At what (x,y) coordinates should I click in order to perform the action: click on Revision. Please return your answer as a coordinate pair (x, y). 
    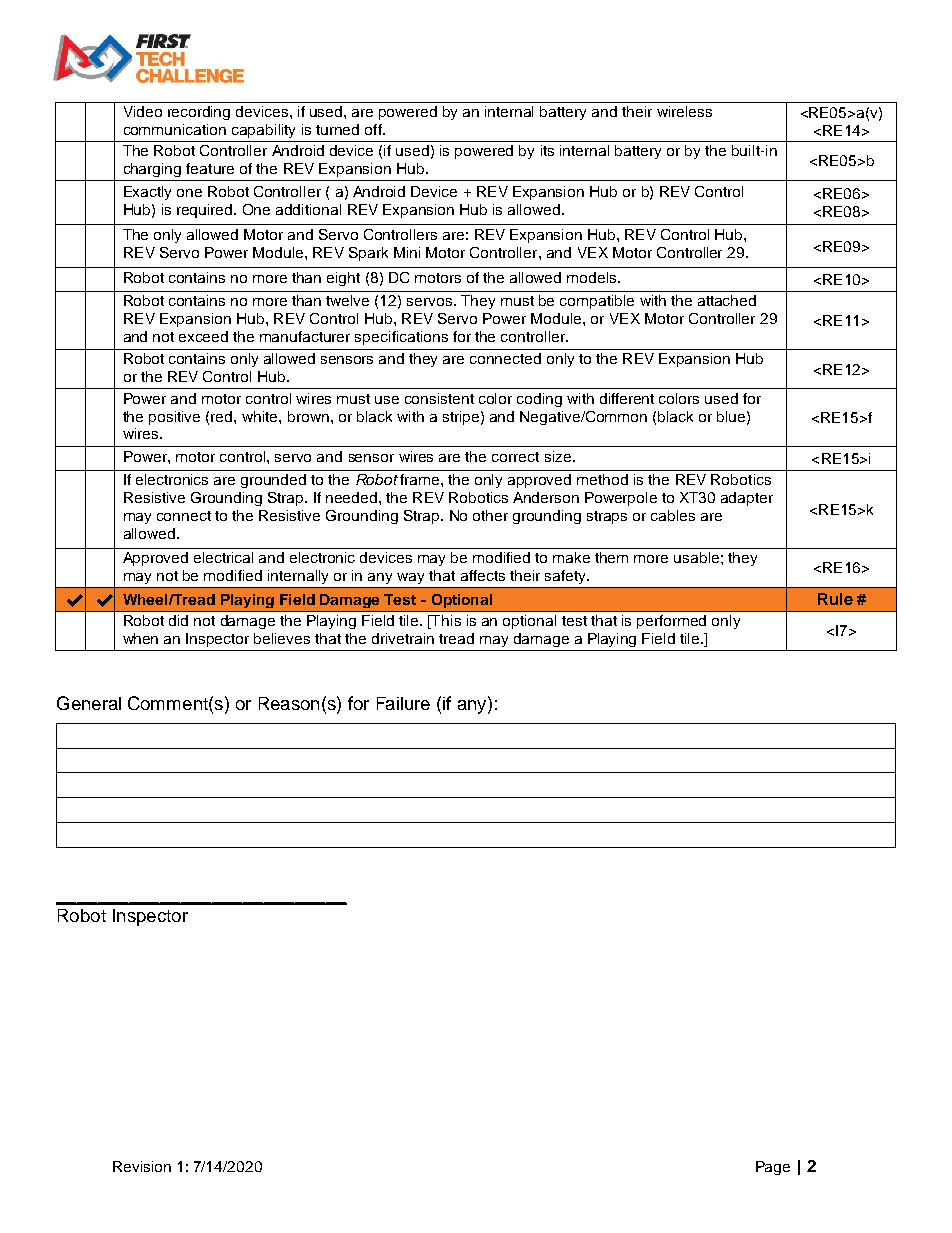
    Looking at the image, I should click on (142, 1166).
